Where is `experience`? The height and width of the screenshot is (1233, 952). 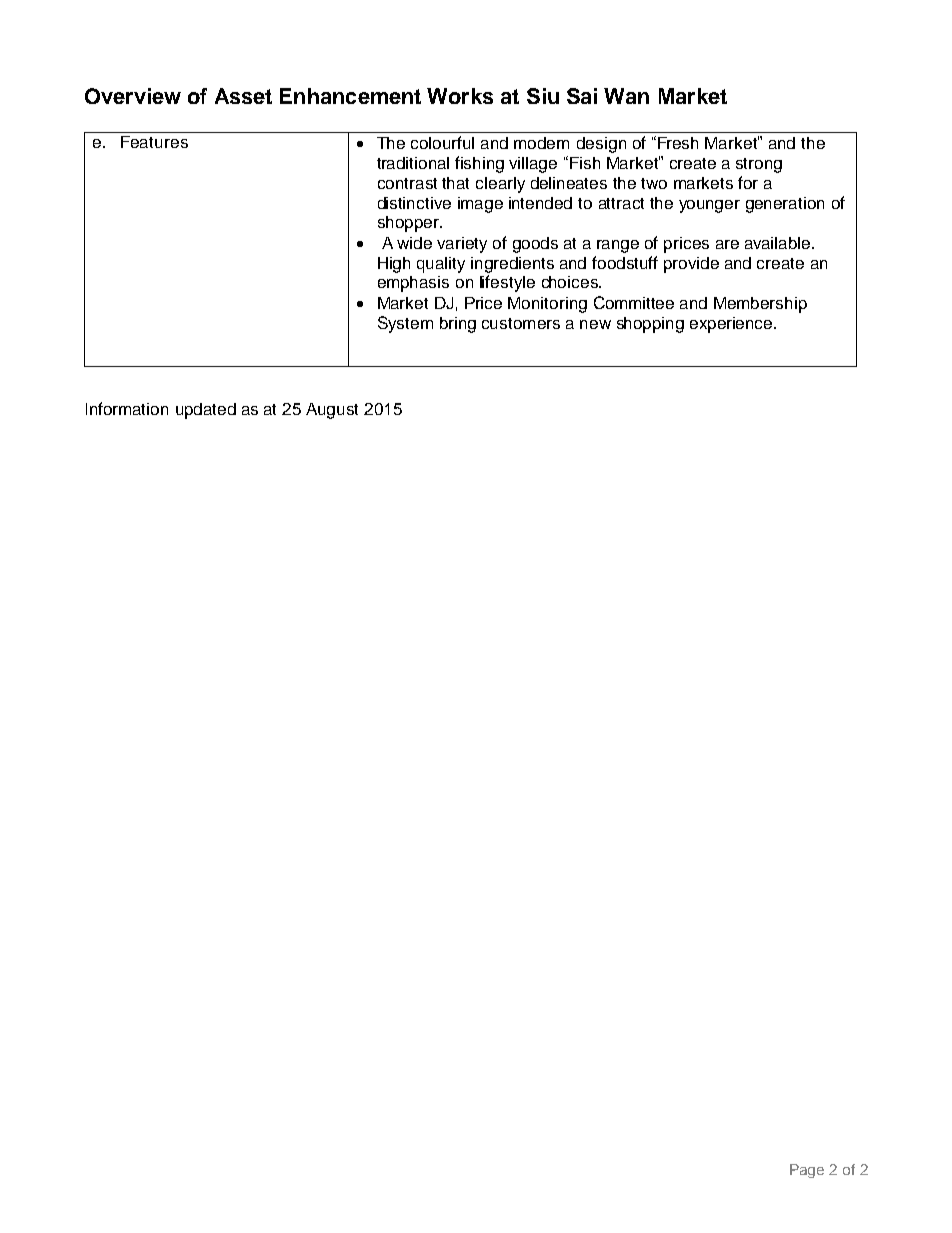
experience is located at coordinates (732, 325).
